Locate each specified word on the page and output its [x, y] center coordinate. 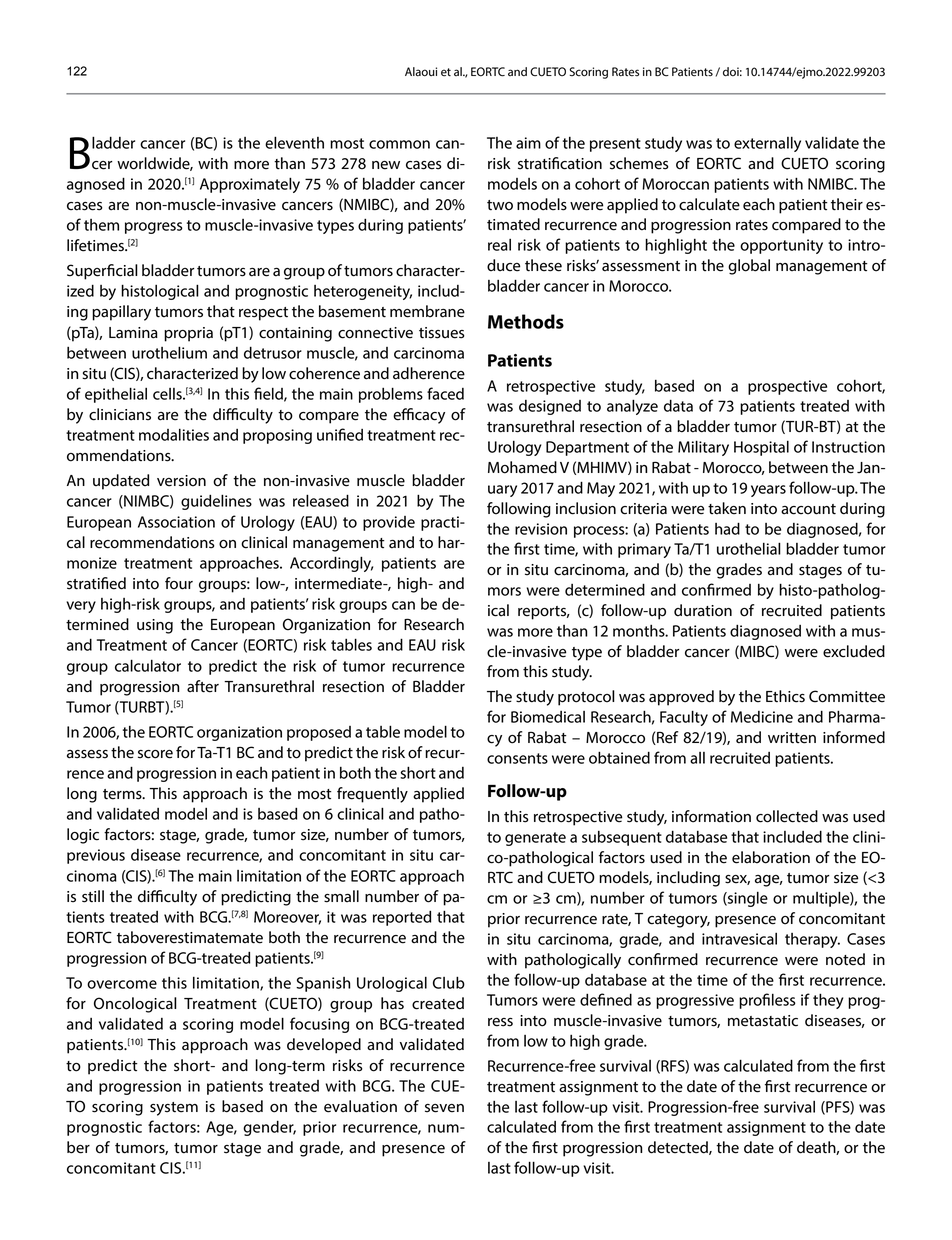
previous [96, 856]
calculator [148, 665]
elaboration [771, 857]
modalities [174, 434]
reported [402, 918]
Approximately [250, 185]
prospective [787, 387]
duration [703, 610]
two [500, 205]
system [174, 1109]
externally [767, 144]
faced [445, 393]
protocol [586, 698]
